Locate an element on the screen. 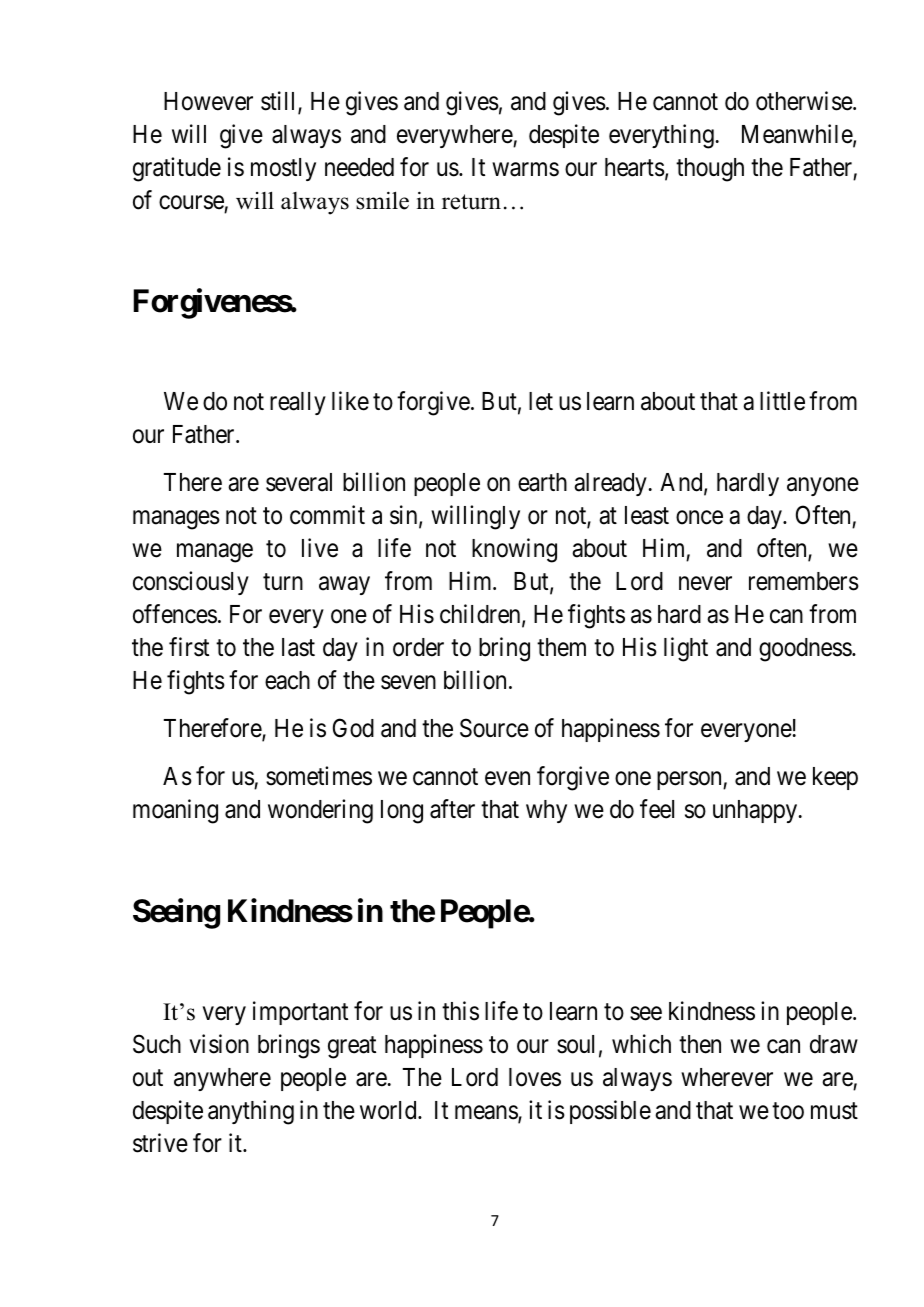 The width and height of the screenshot is (924, 1307). anything is located at coordinates (251, 1112).
